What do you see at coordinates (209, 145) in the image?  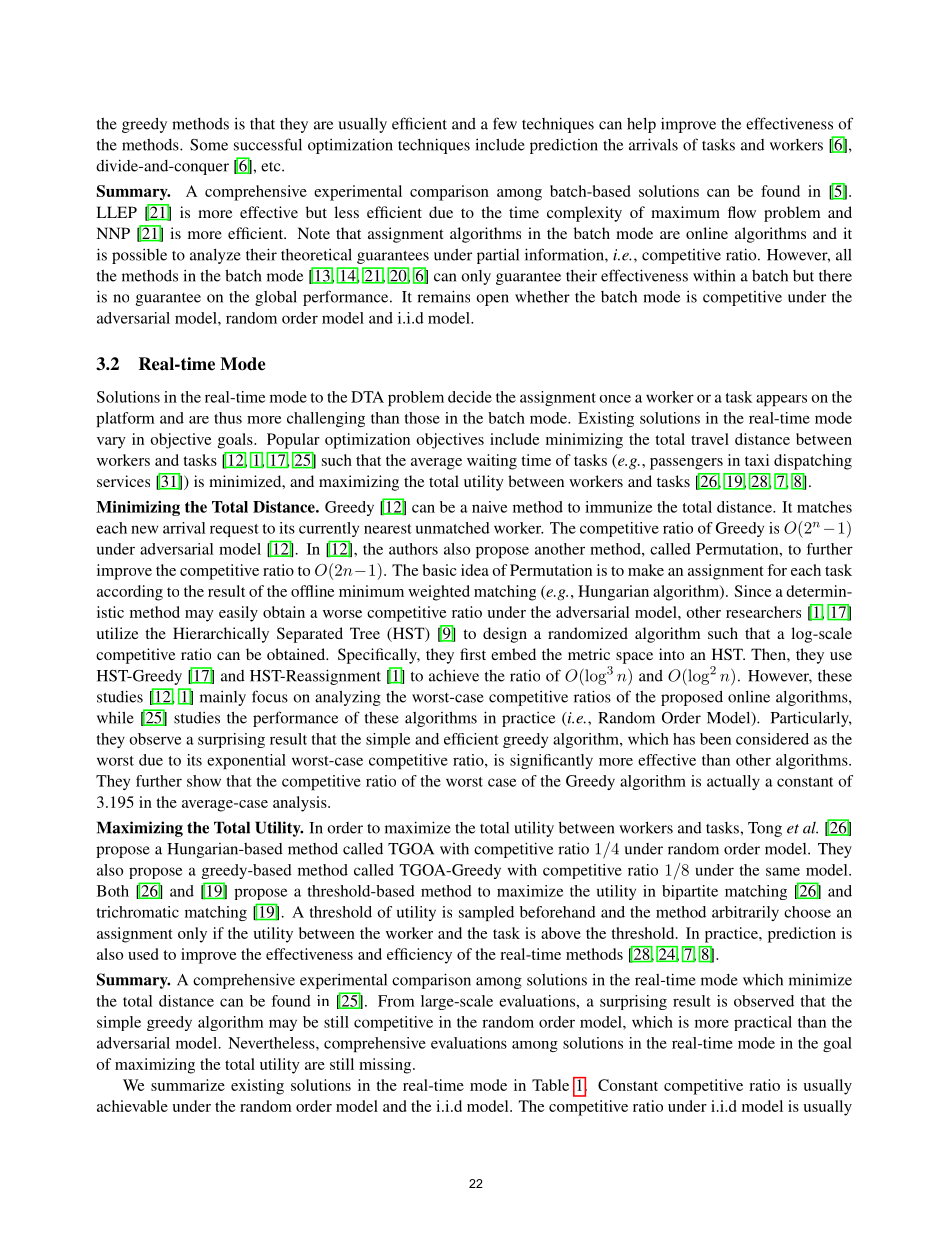 I see `Some` at bounding box center [209, 145].
